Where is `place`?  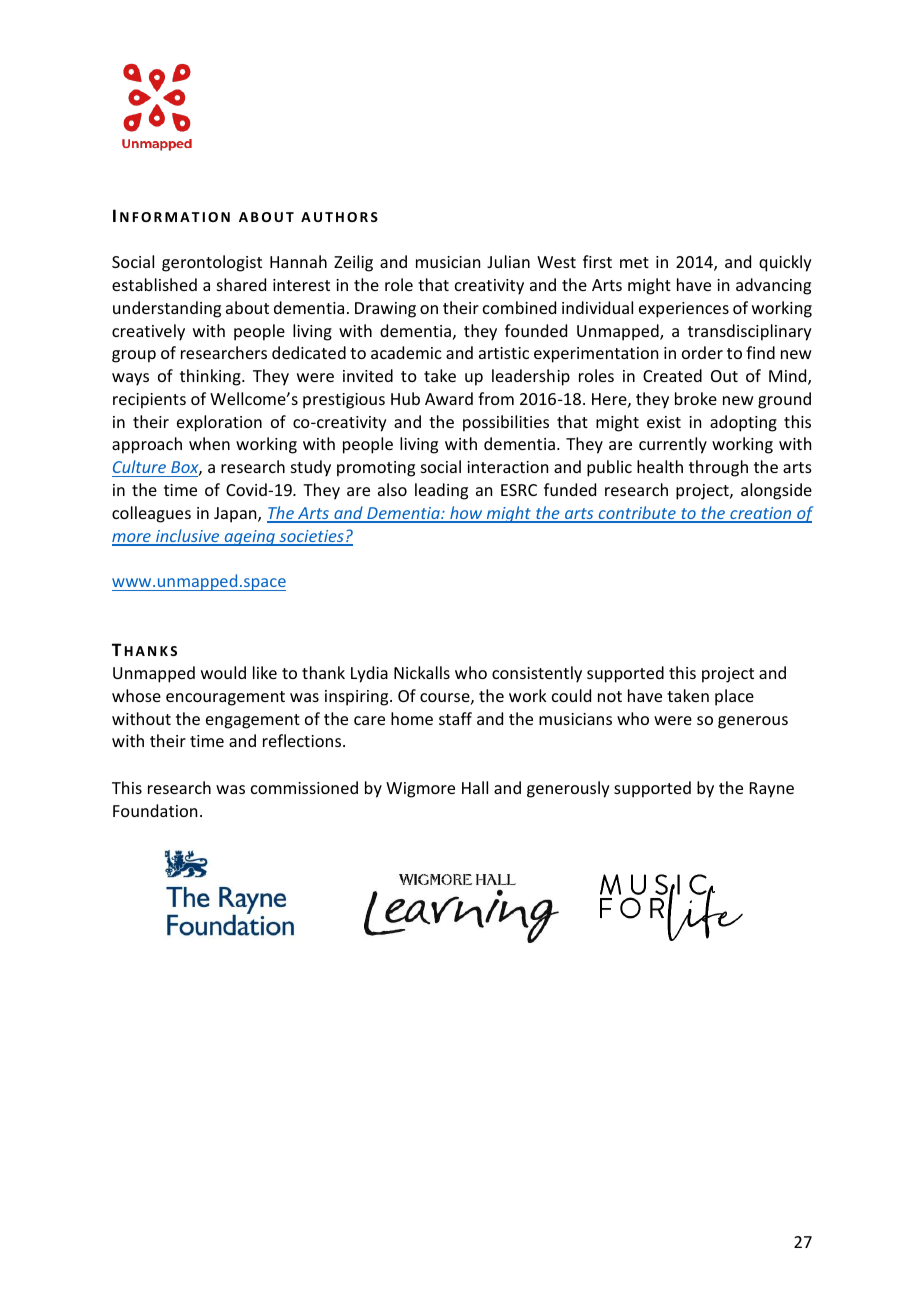 place is located at coordinates (734, 697).
